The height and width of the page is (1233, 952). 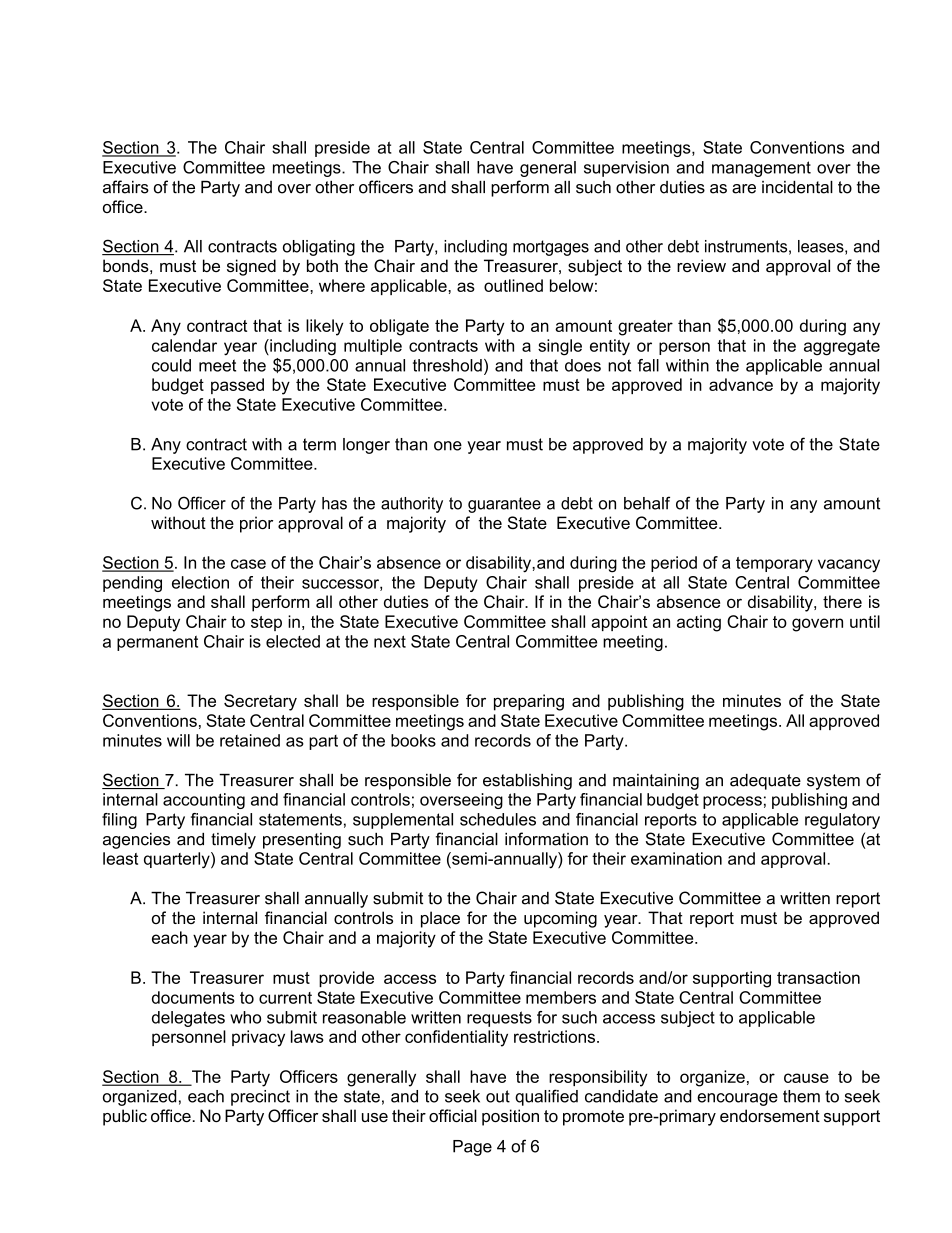 What do you see at coordinates (260, 1098) in the page?
I see `precinct` at bounding box center [260, 1098].
